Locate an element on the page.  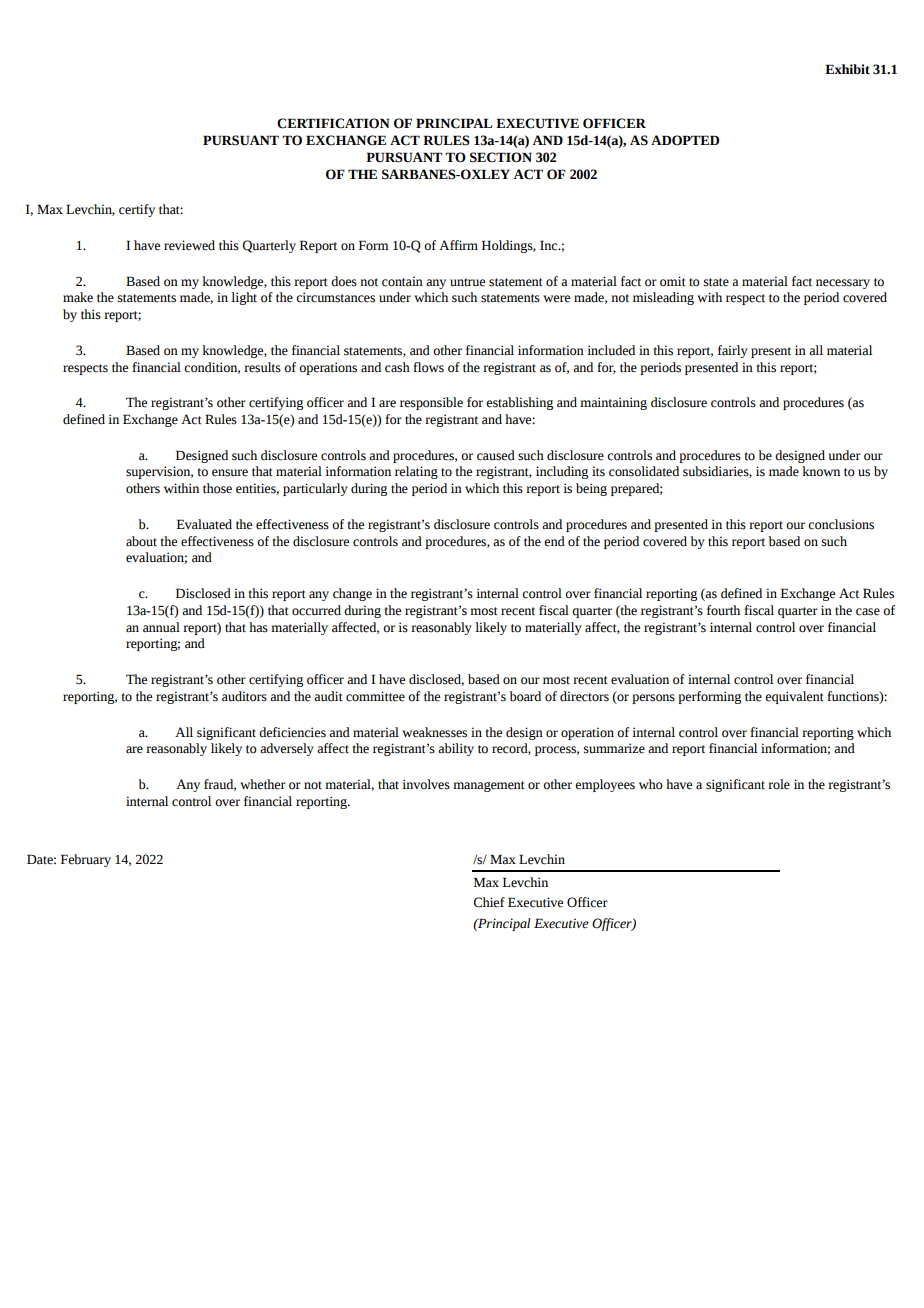
necessary is located at coordinates (843, 284).
